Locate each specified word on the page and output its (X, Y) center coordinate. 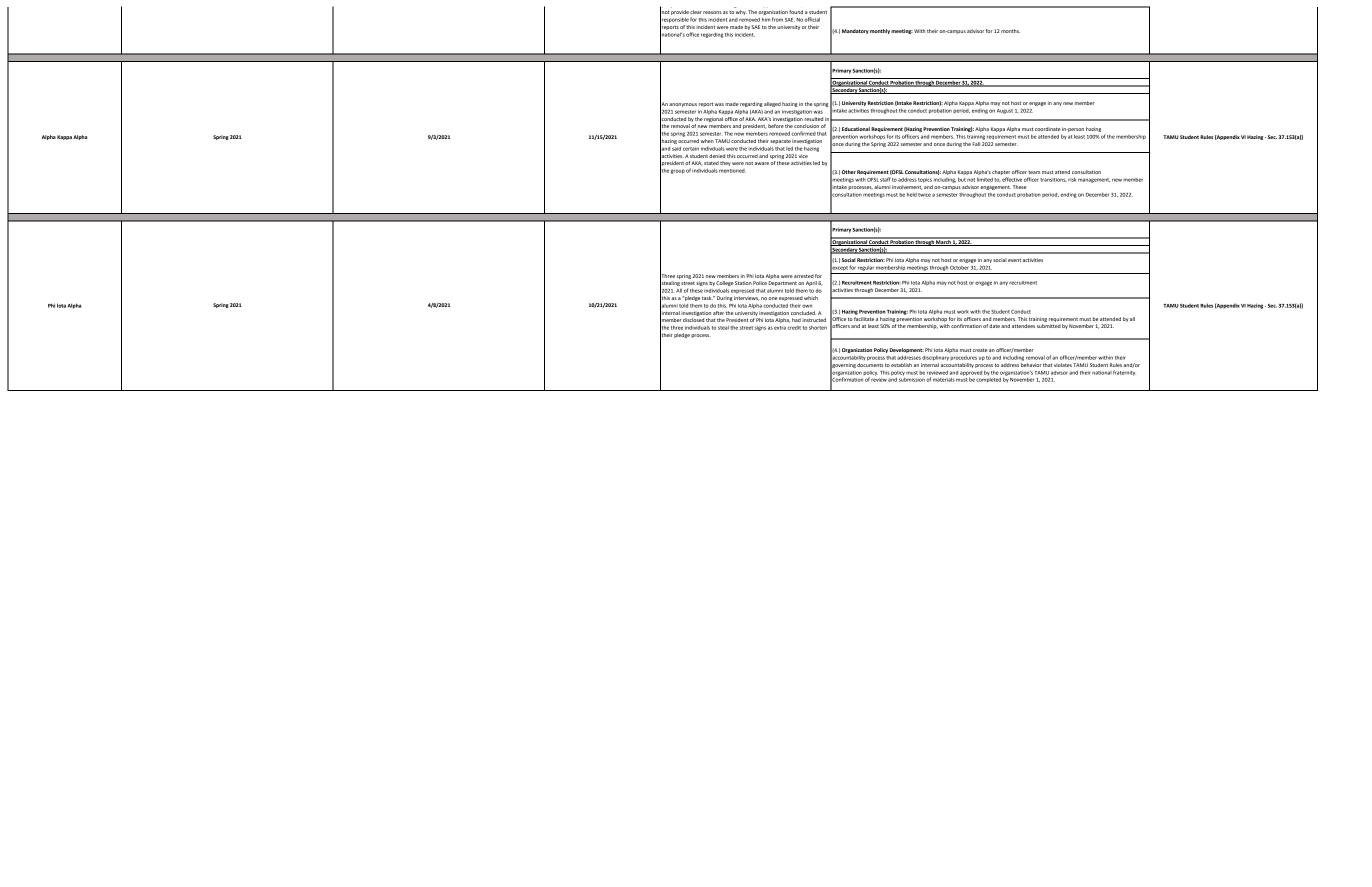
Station (743, 283)
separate (781, 142)
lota (61, 305)
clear (696, 12)
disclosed (693, 320)
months (1010, 31)
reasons (712, 12)
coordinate (1048, 129)
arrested (804, 276)
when (707, 141)
